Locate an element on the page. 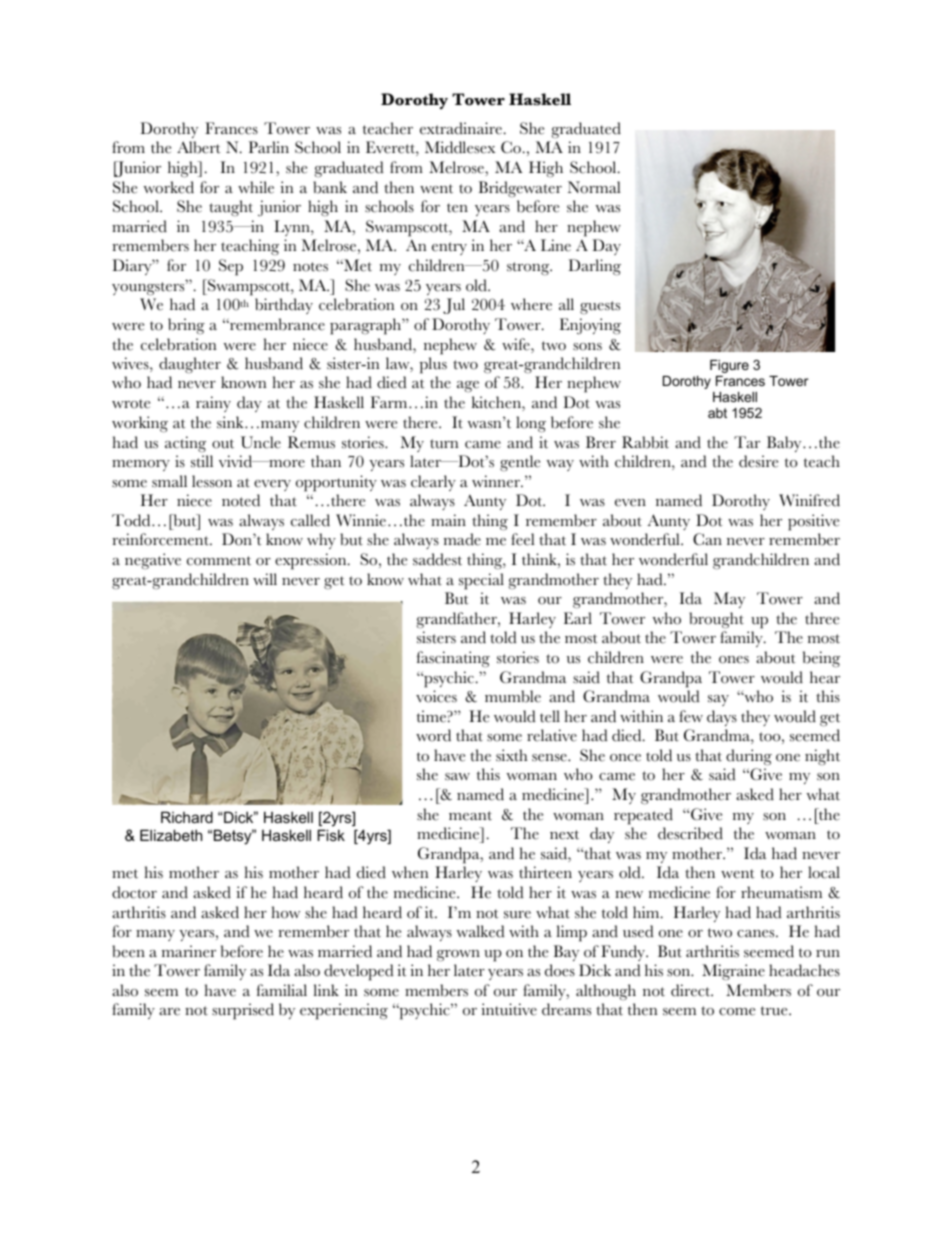 The height and width of the document is (1233, 952). surprised is located at coordinates (243, 1011).
